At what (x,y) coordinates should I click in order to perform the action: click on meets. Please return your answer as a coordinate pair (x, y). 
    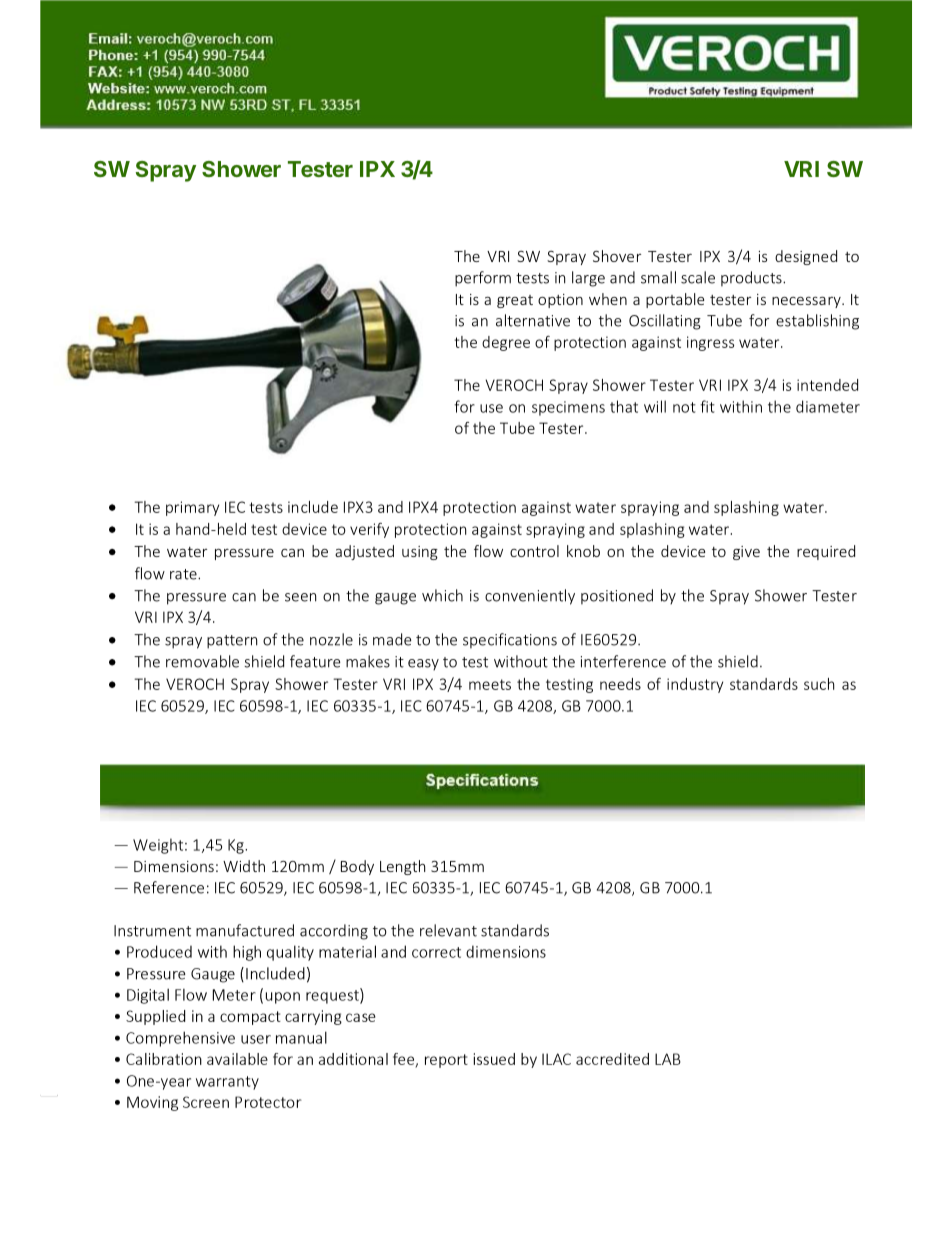
    Looking at the image, I should click on (490, 684).
